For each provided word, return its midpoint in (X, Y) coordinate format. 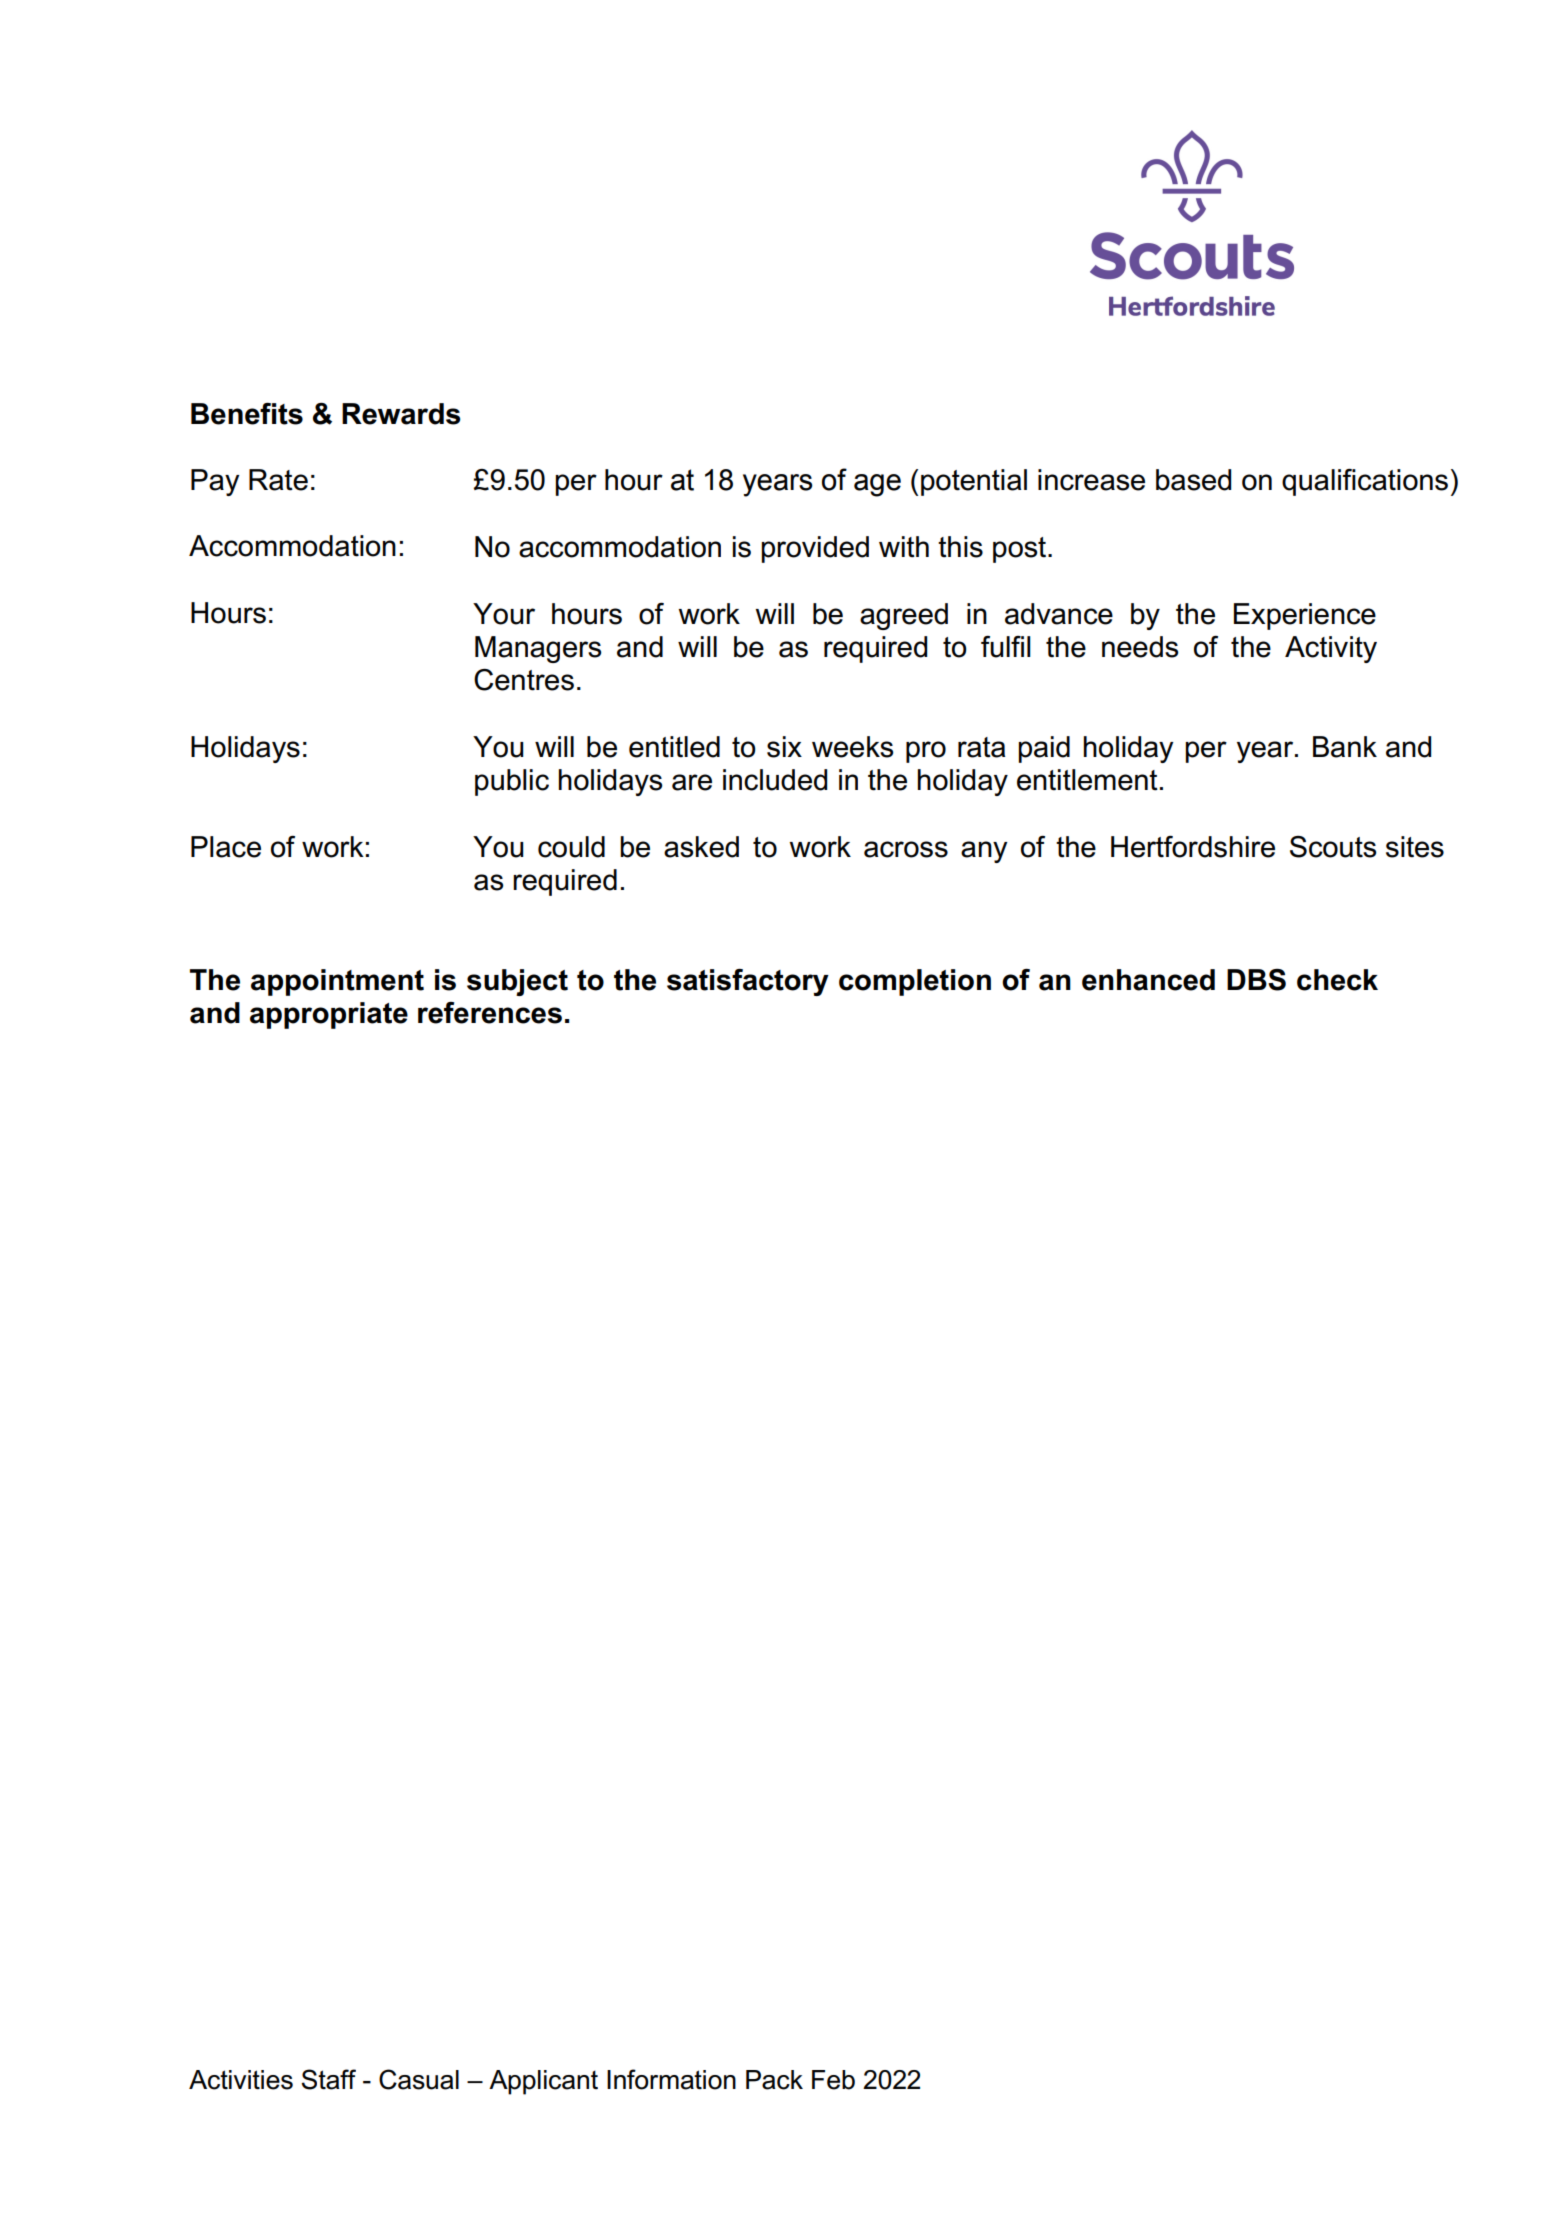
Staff (328, 2079)
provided (815, 549)
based (1193, 480)
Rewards (401, 414)
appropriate (329, 1015)
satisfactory (748, 982)
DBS (1256, 980)
